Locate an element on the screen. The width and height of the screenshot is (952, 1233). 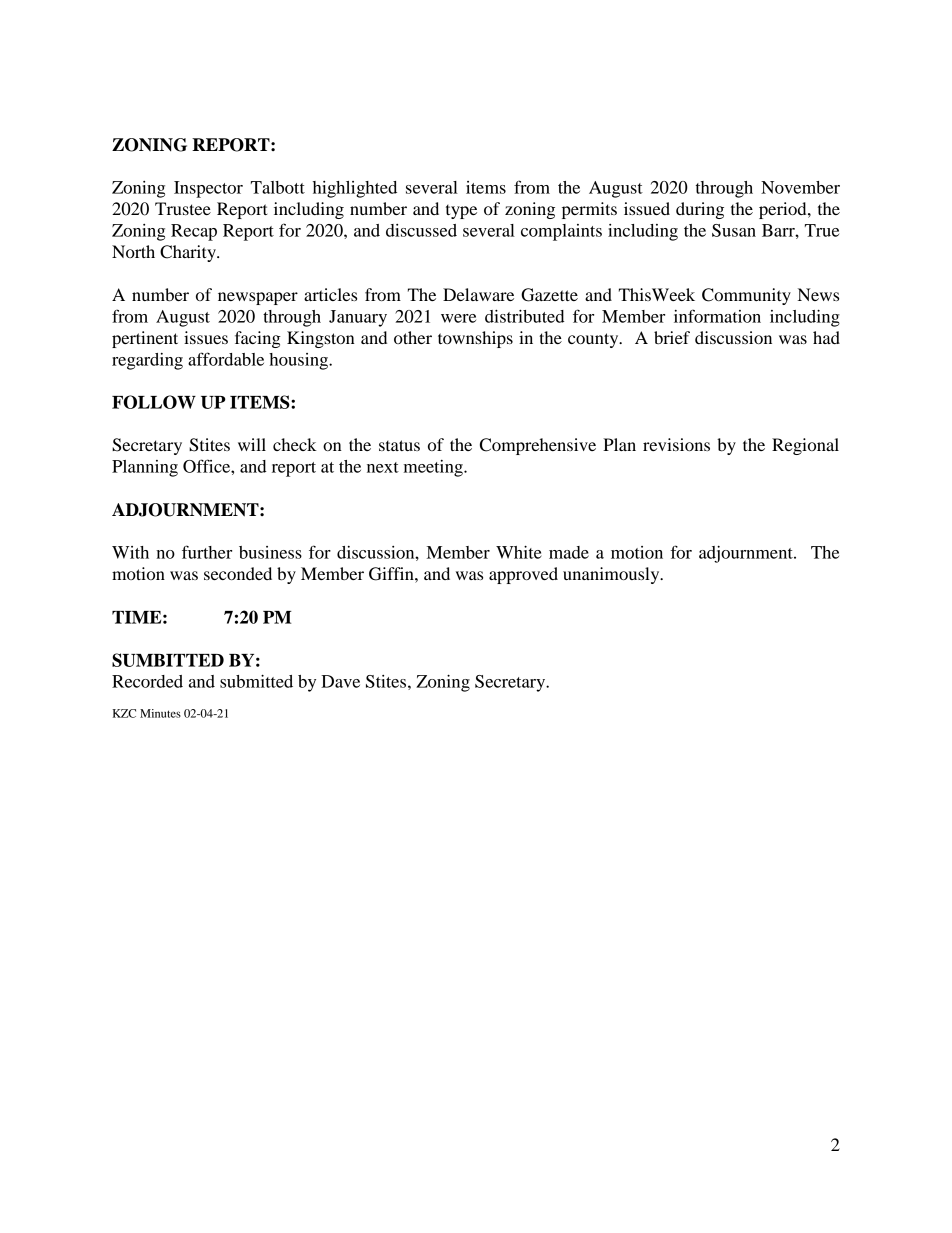
Regional is located at coordinates (805, 446).
